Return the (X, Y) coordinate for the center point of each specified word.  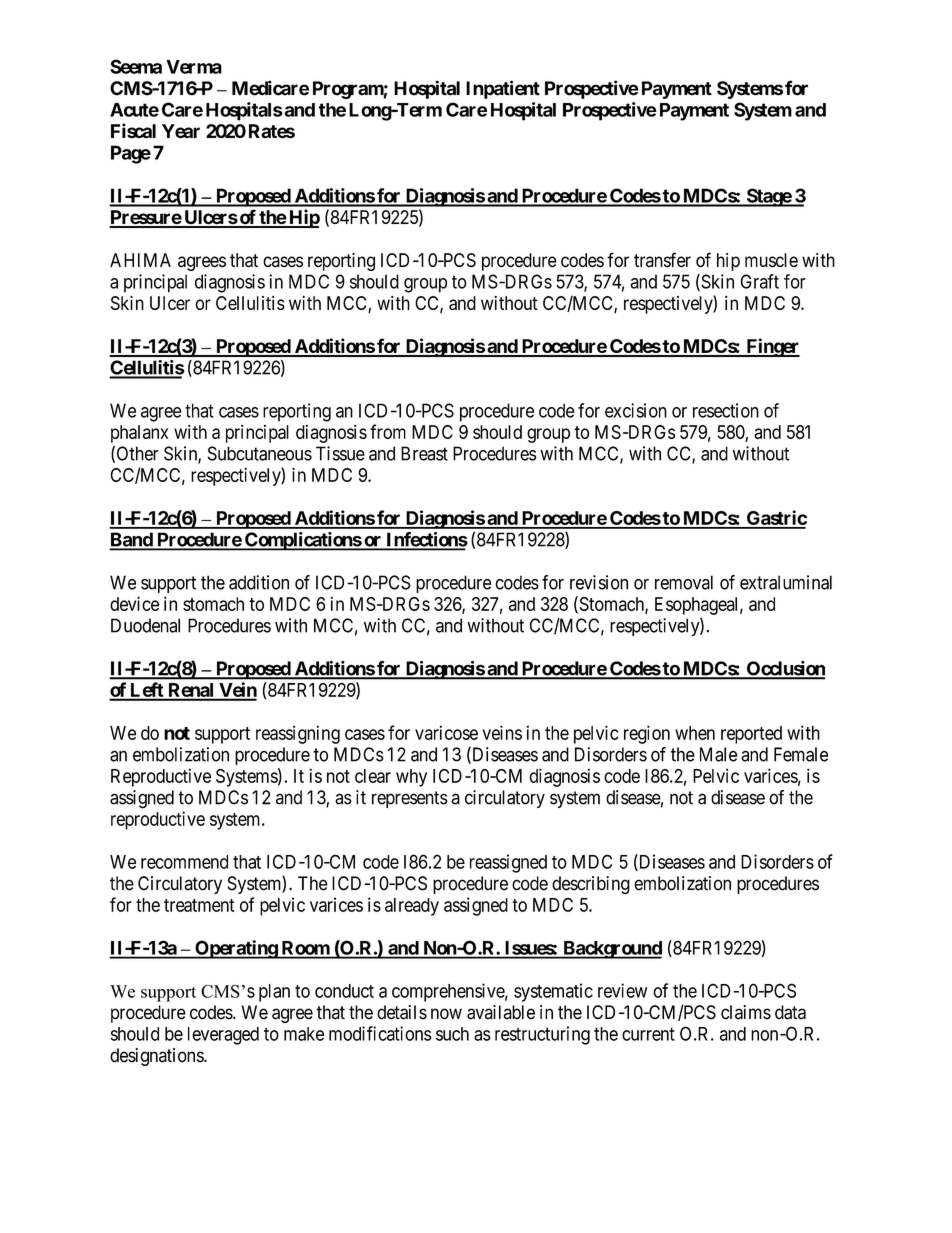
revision (599, 582)
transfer (662, 260)
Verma (194, 67)
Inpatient (503, 89)
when (695, 733)
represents (410, 799)
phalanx (139, 434)
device (134, 603)
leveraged (223, 1036)
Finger (772, 347)
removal (684, 582)
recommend (184, 862)
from (388, 431)
